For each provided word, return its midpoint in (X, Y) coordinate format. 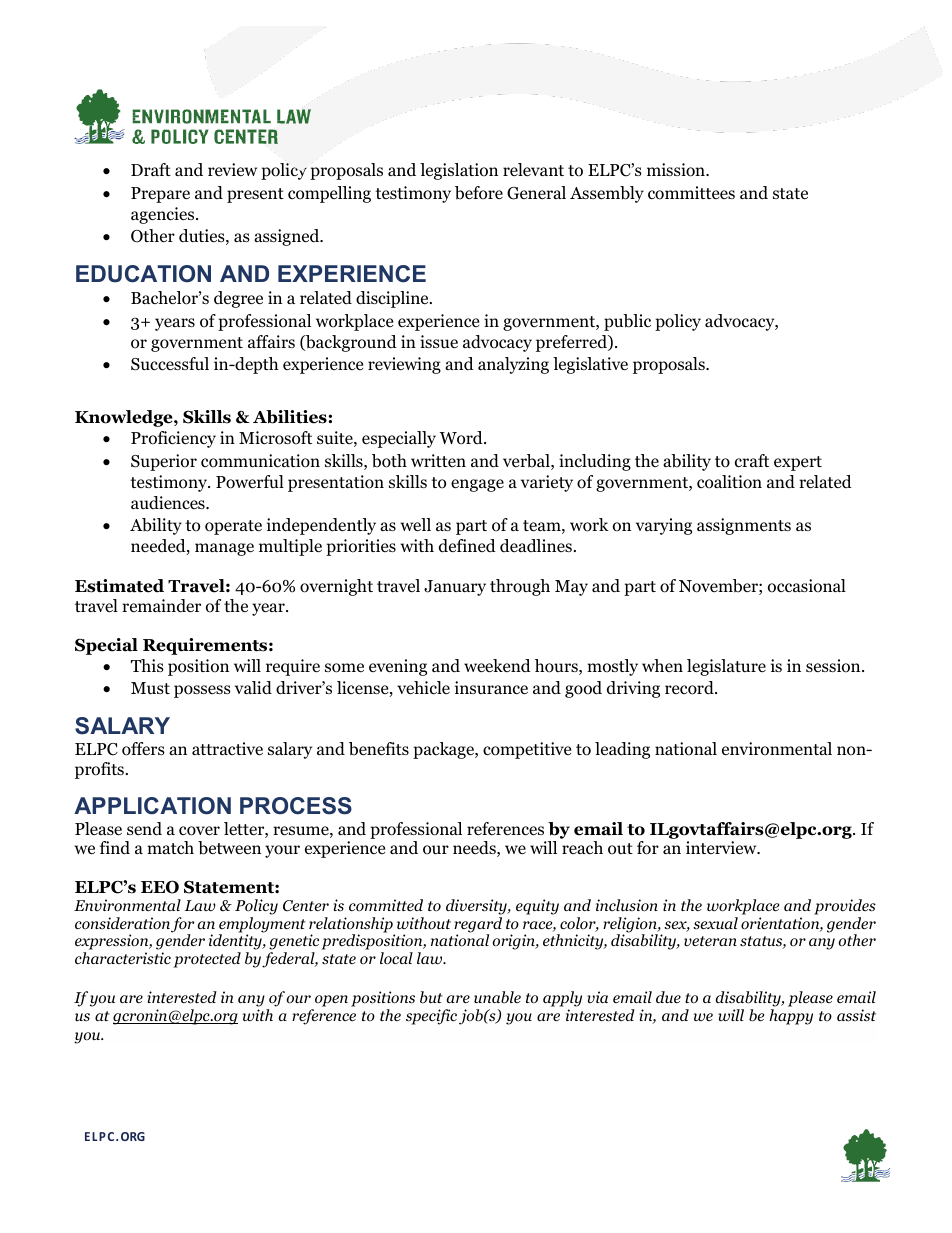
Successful (170, 364)
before (479, 193)
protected (207, 960)
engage (477, 485)
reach (582, 847)
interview (722, 847)
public (627, 322)
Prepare (160, 195)
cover (199, 831)
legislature (726, 667)
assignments (744, 526)
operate (233, 527)
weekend (497, 666)
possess (202, 691)
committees (691, 193)
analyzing (513, 365)
